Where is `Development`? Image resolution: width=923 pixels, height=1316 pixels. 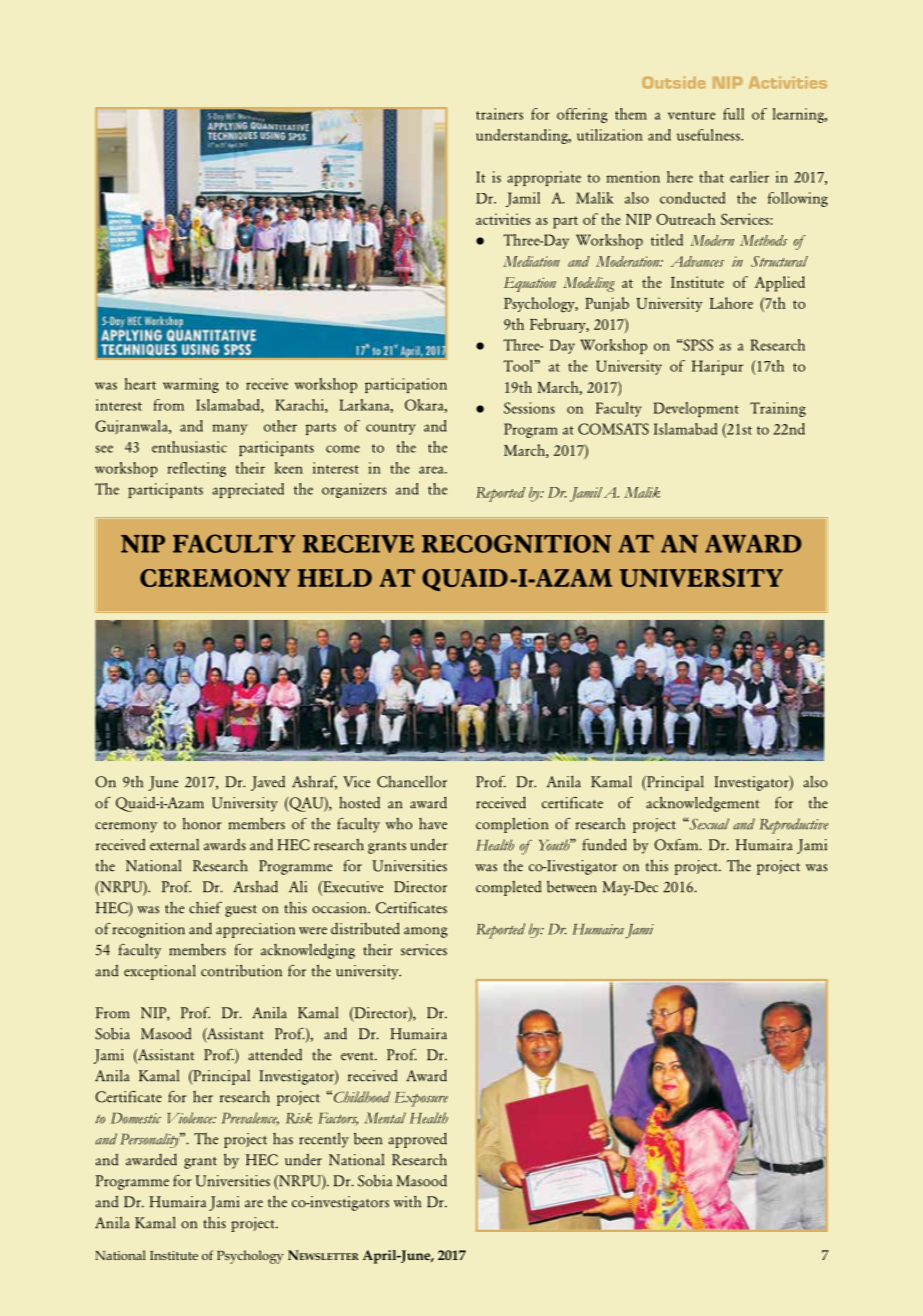 Development is located at coordinates (696, 409).
